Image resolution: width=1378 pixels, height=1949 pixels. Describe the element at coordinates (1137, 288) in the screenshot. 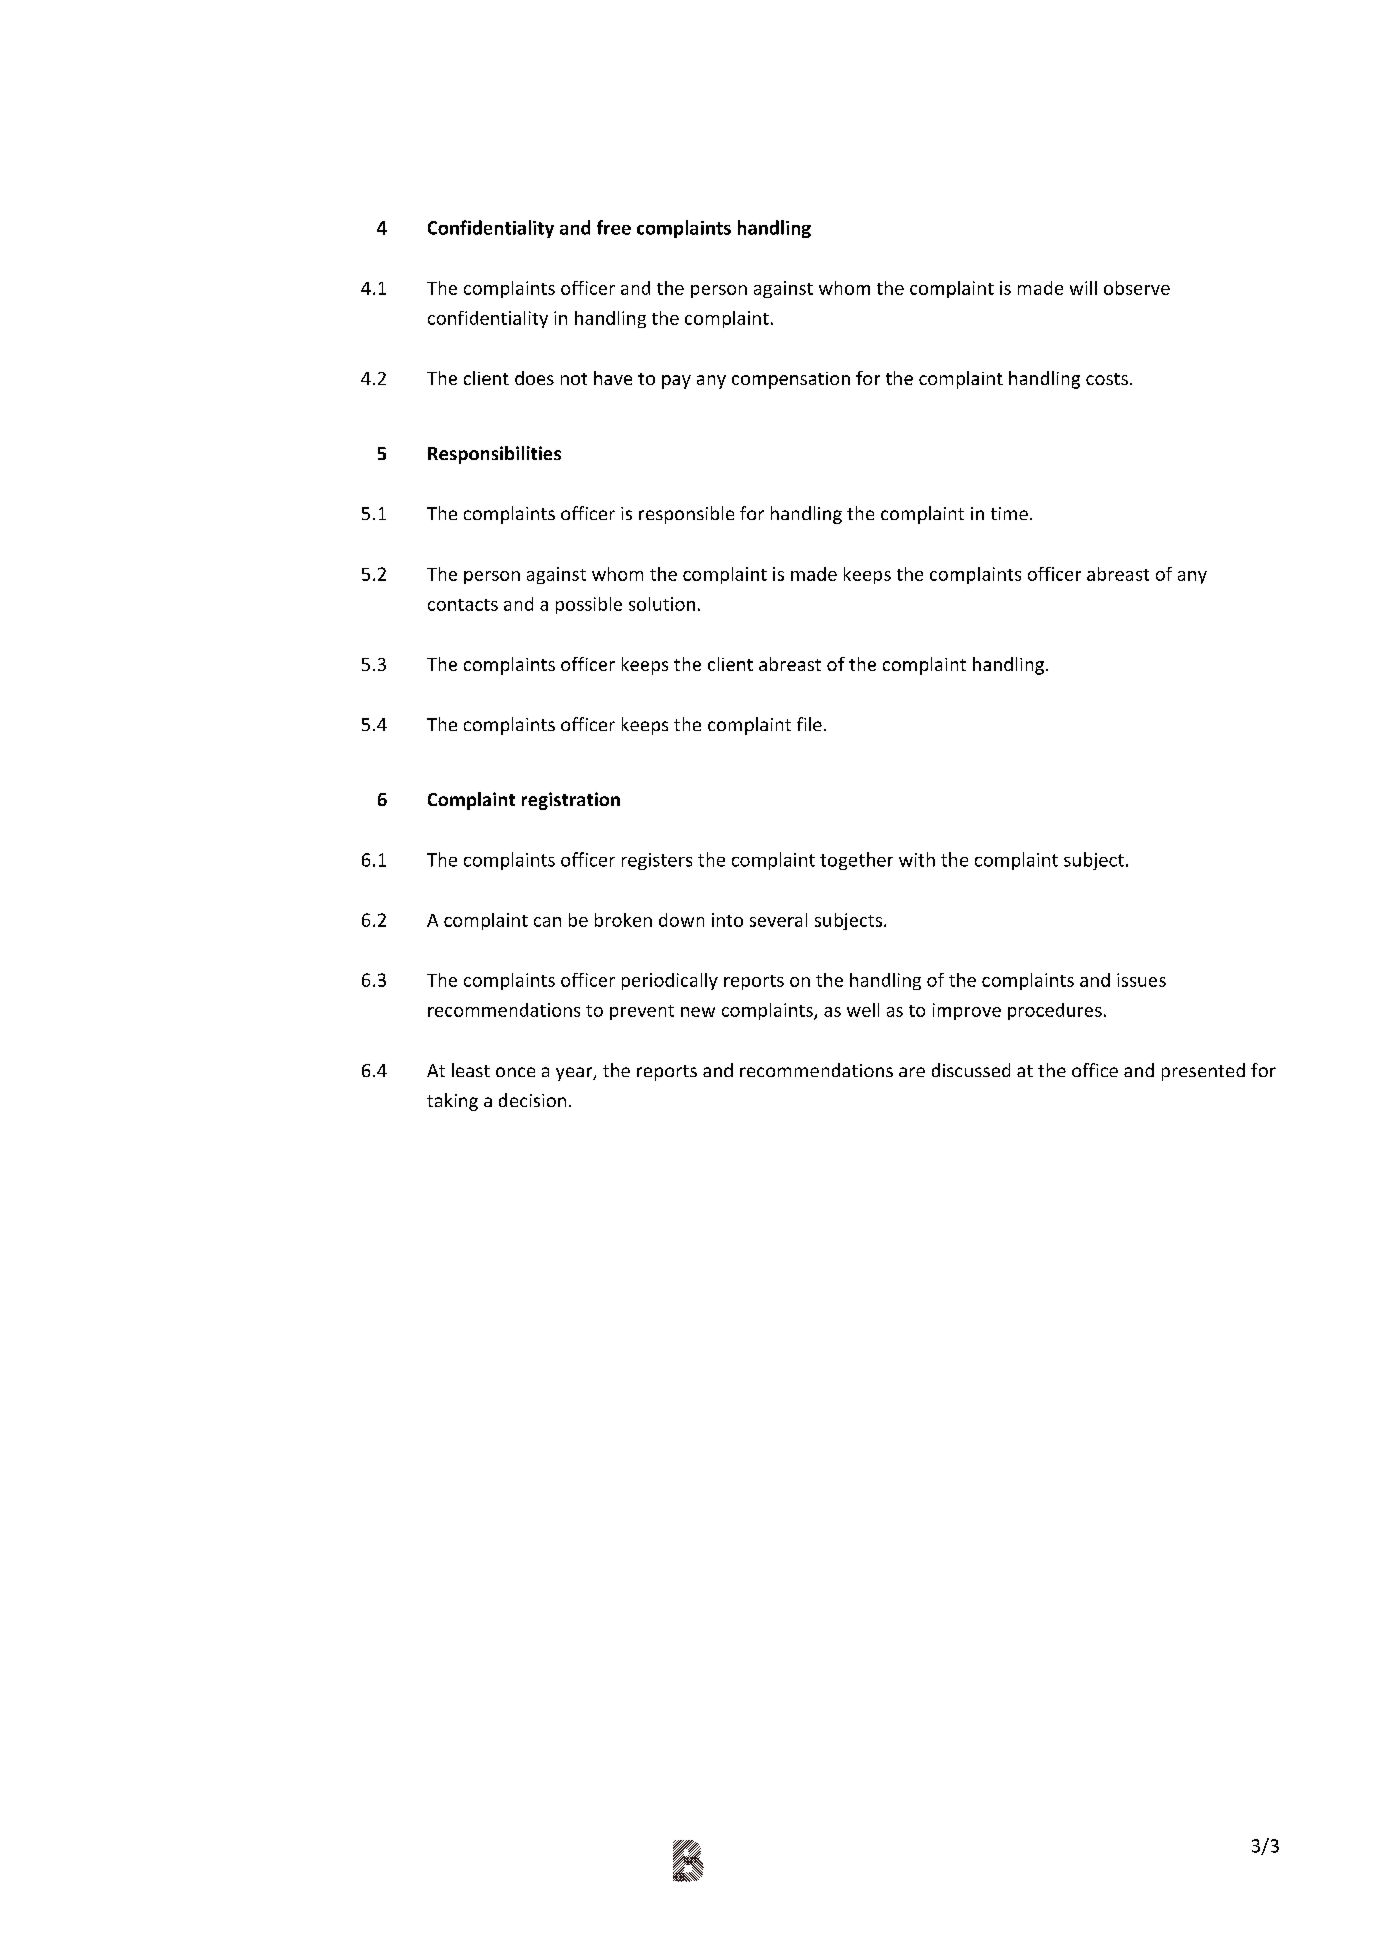

I see `observe` at that location.
